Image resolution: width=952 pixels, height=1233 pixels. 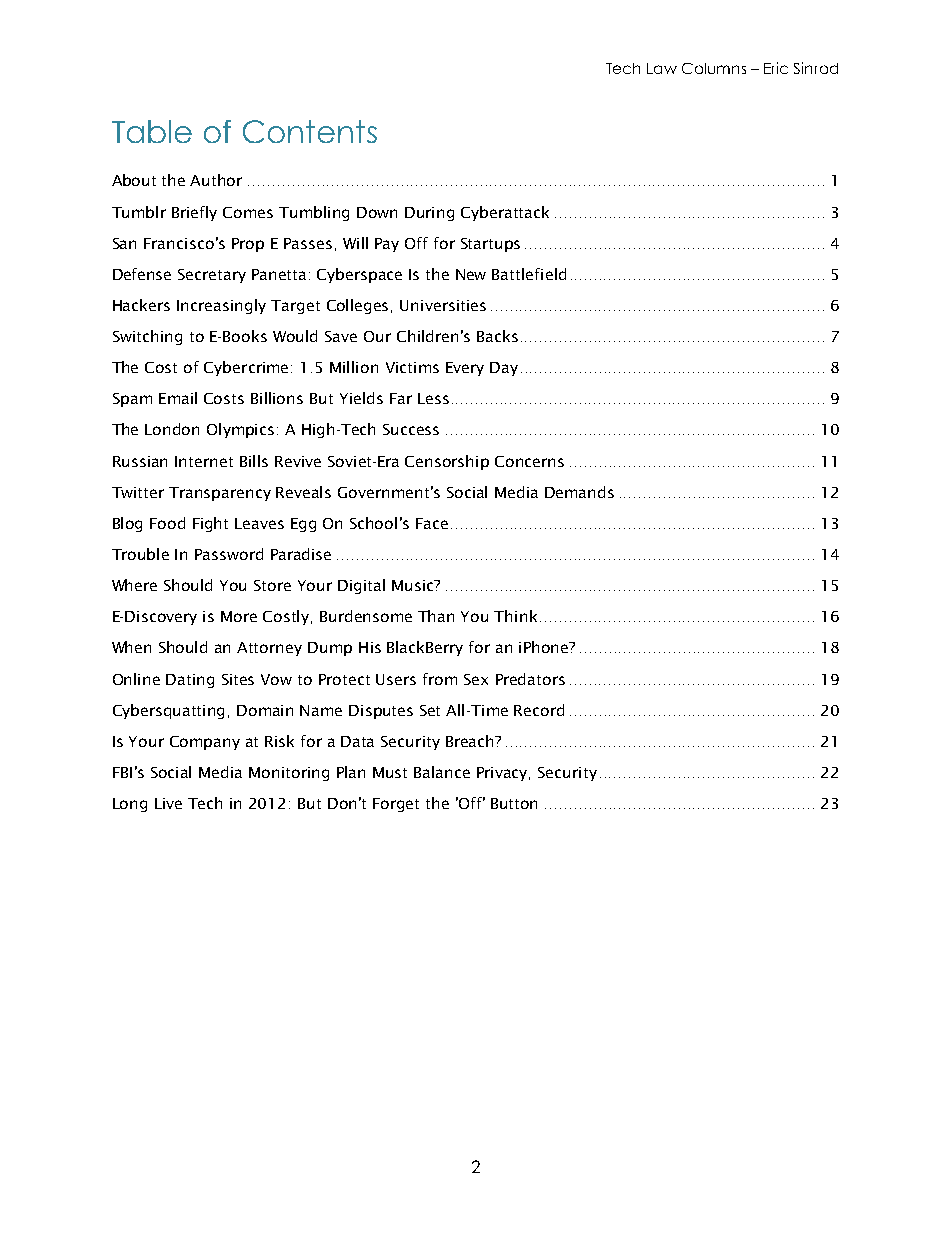 What do you see at coordinates (152, 131) in the screenshot?
I see `Table` at bounding box center [152, 131].
